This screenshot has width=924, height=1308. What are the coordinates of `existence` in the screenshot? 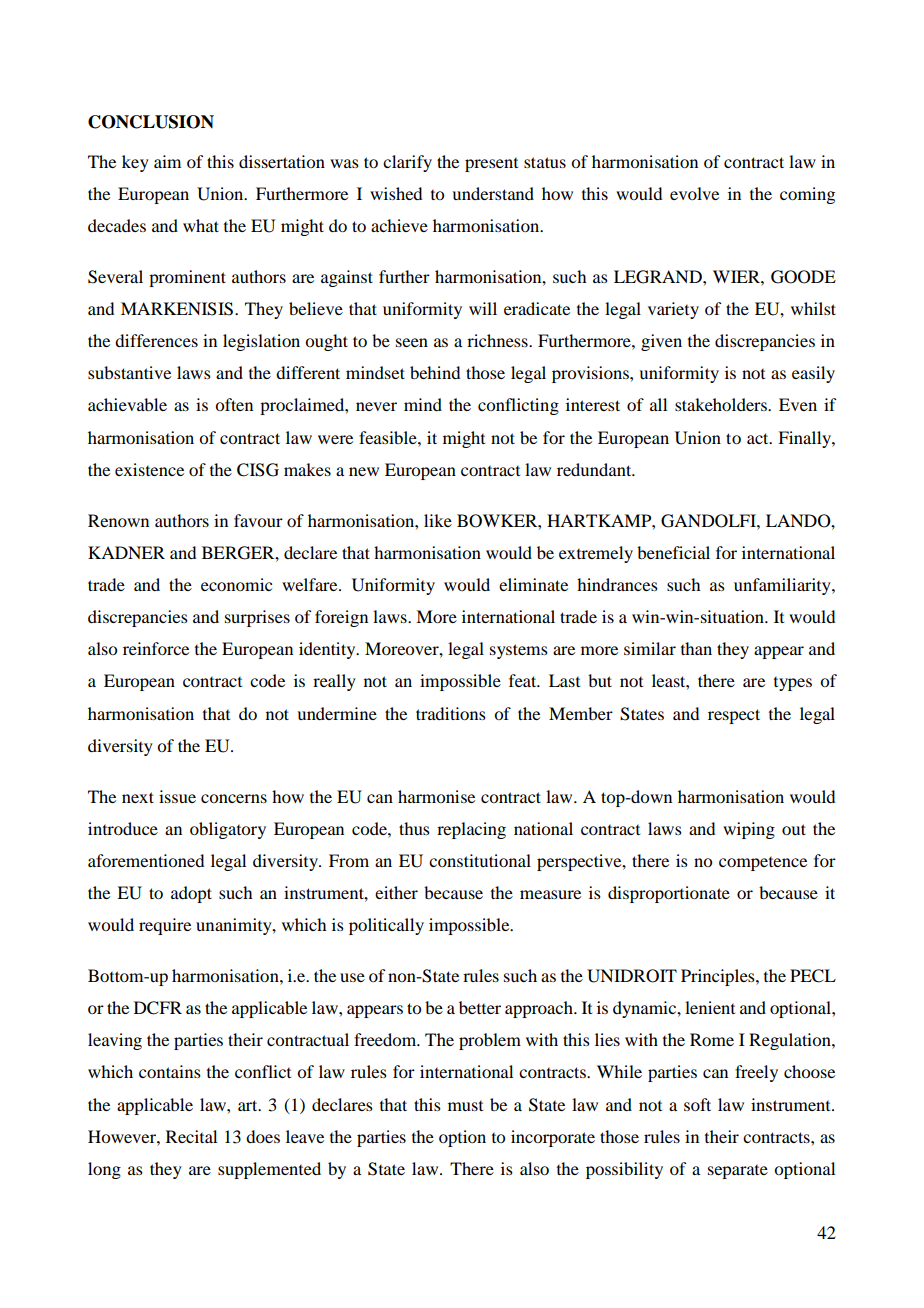 It's located at (149, 469).
